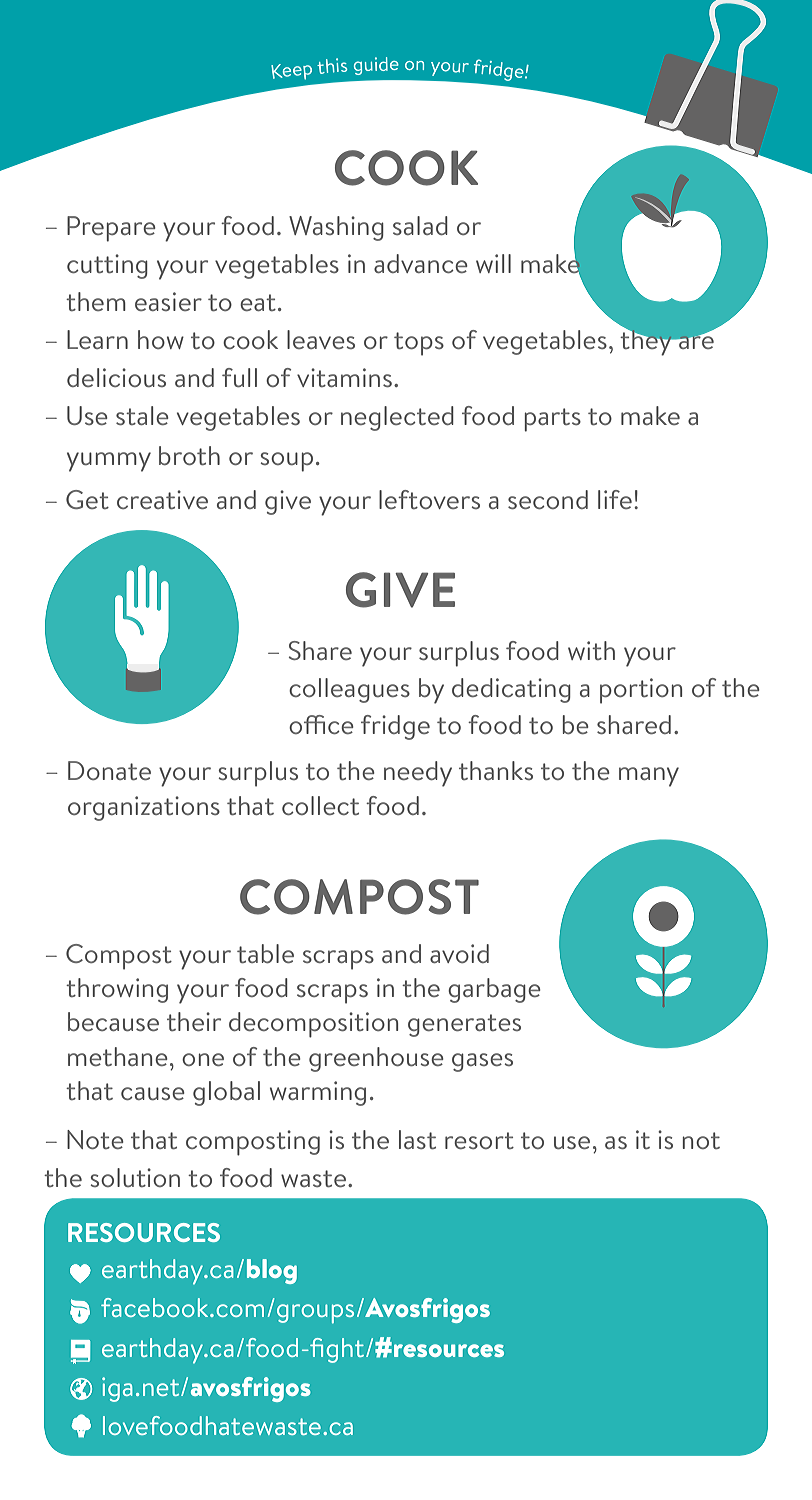  What do you see at coordinates (135, 1177) in the image?
I see `solution` at bounding box center [135, 1177].
